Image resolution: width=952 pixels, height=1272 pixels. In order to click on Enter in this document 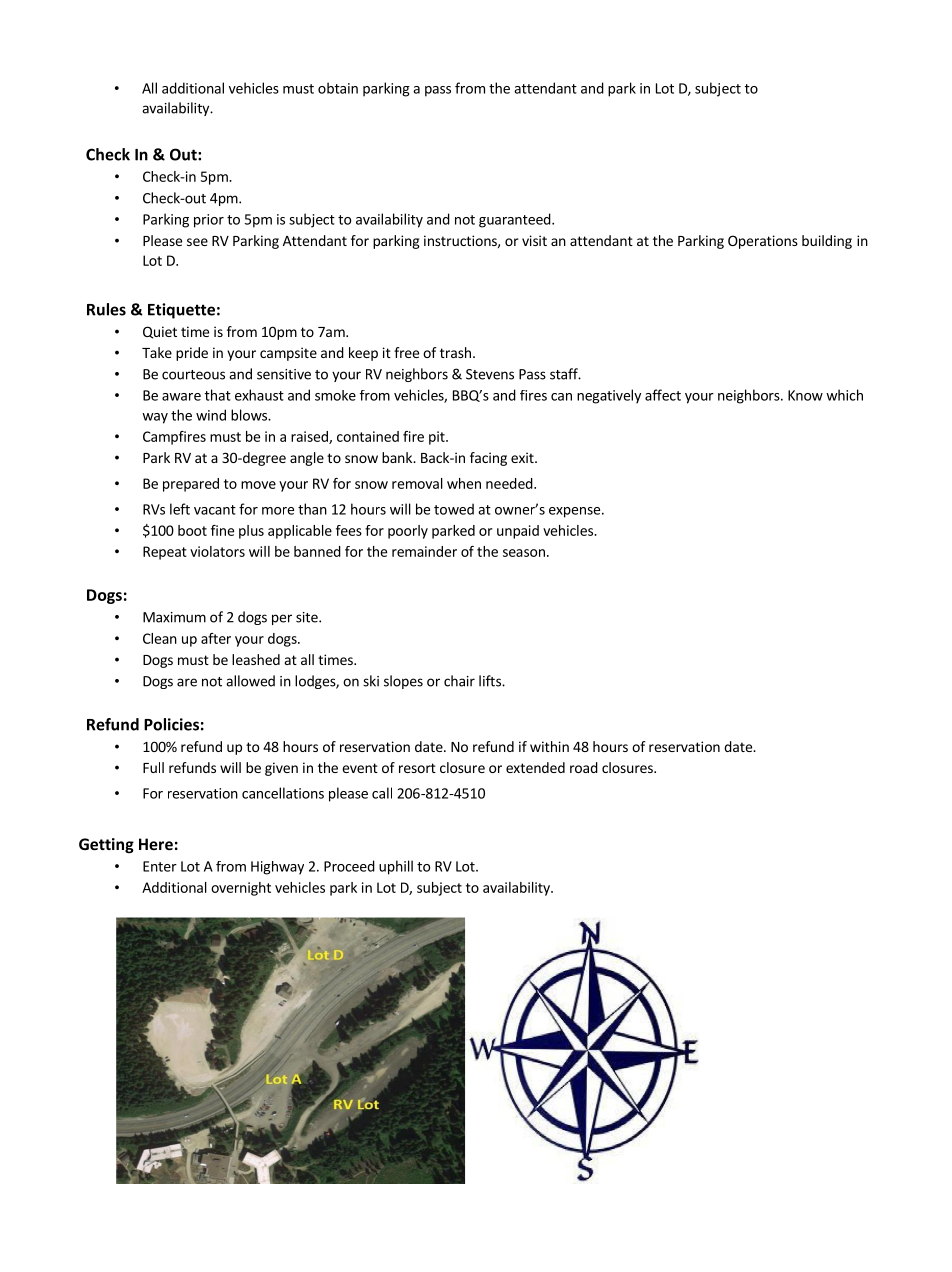, I will do `click(160, 866)`.
